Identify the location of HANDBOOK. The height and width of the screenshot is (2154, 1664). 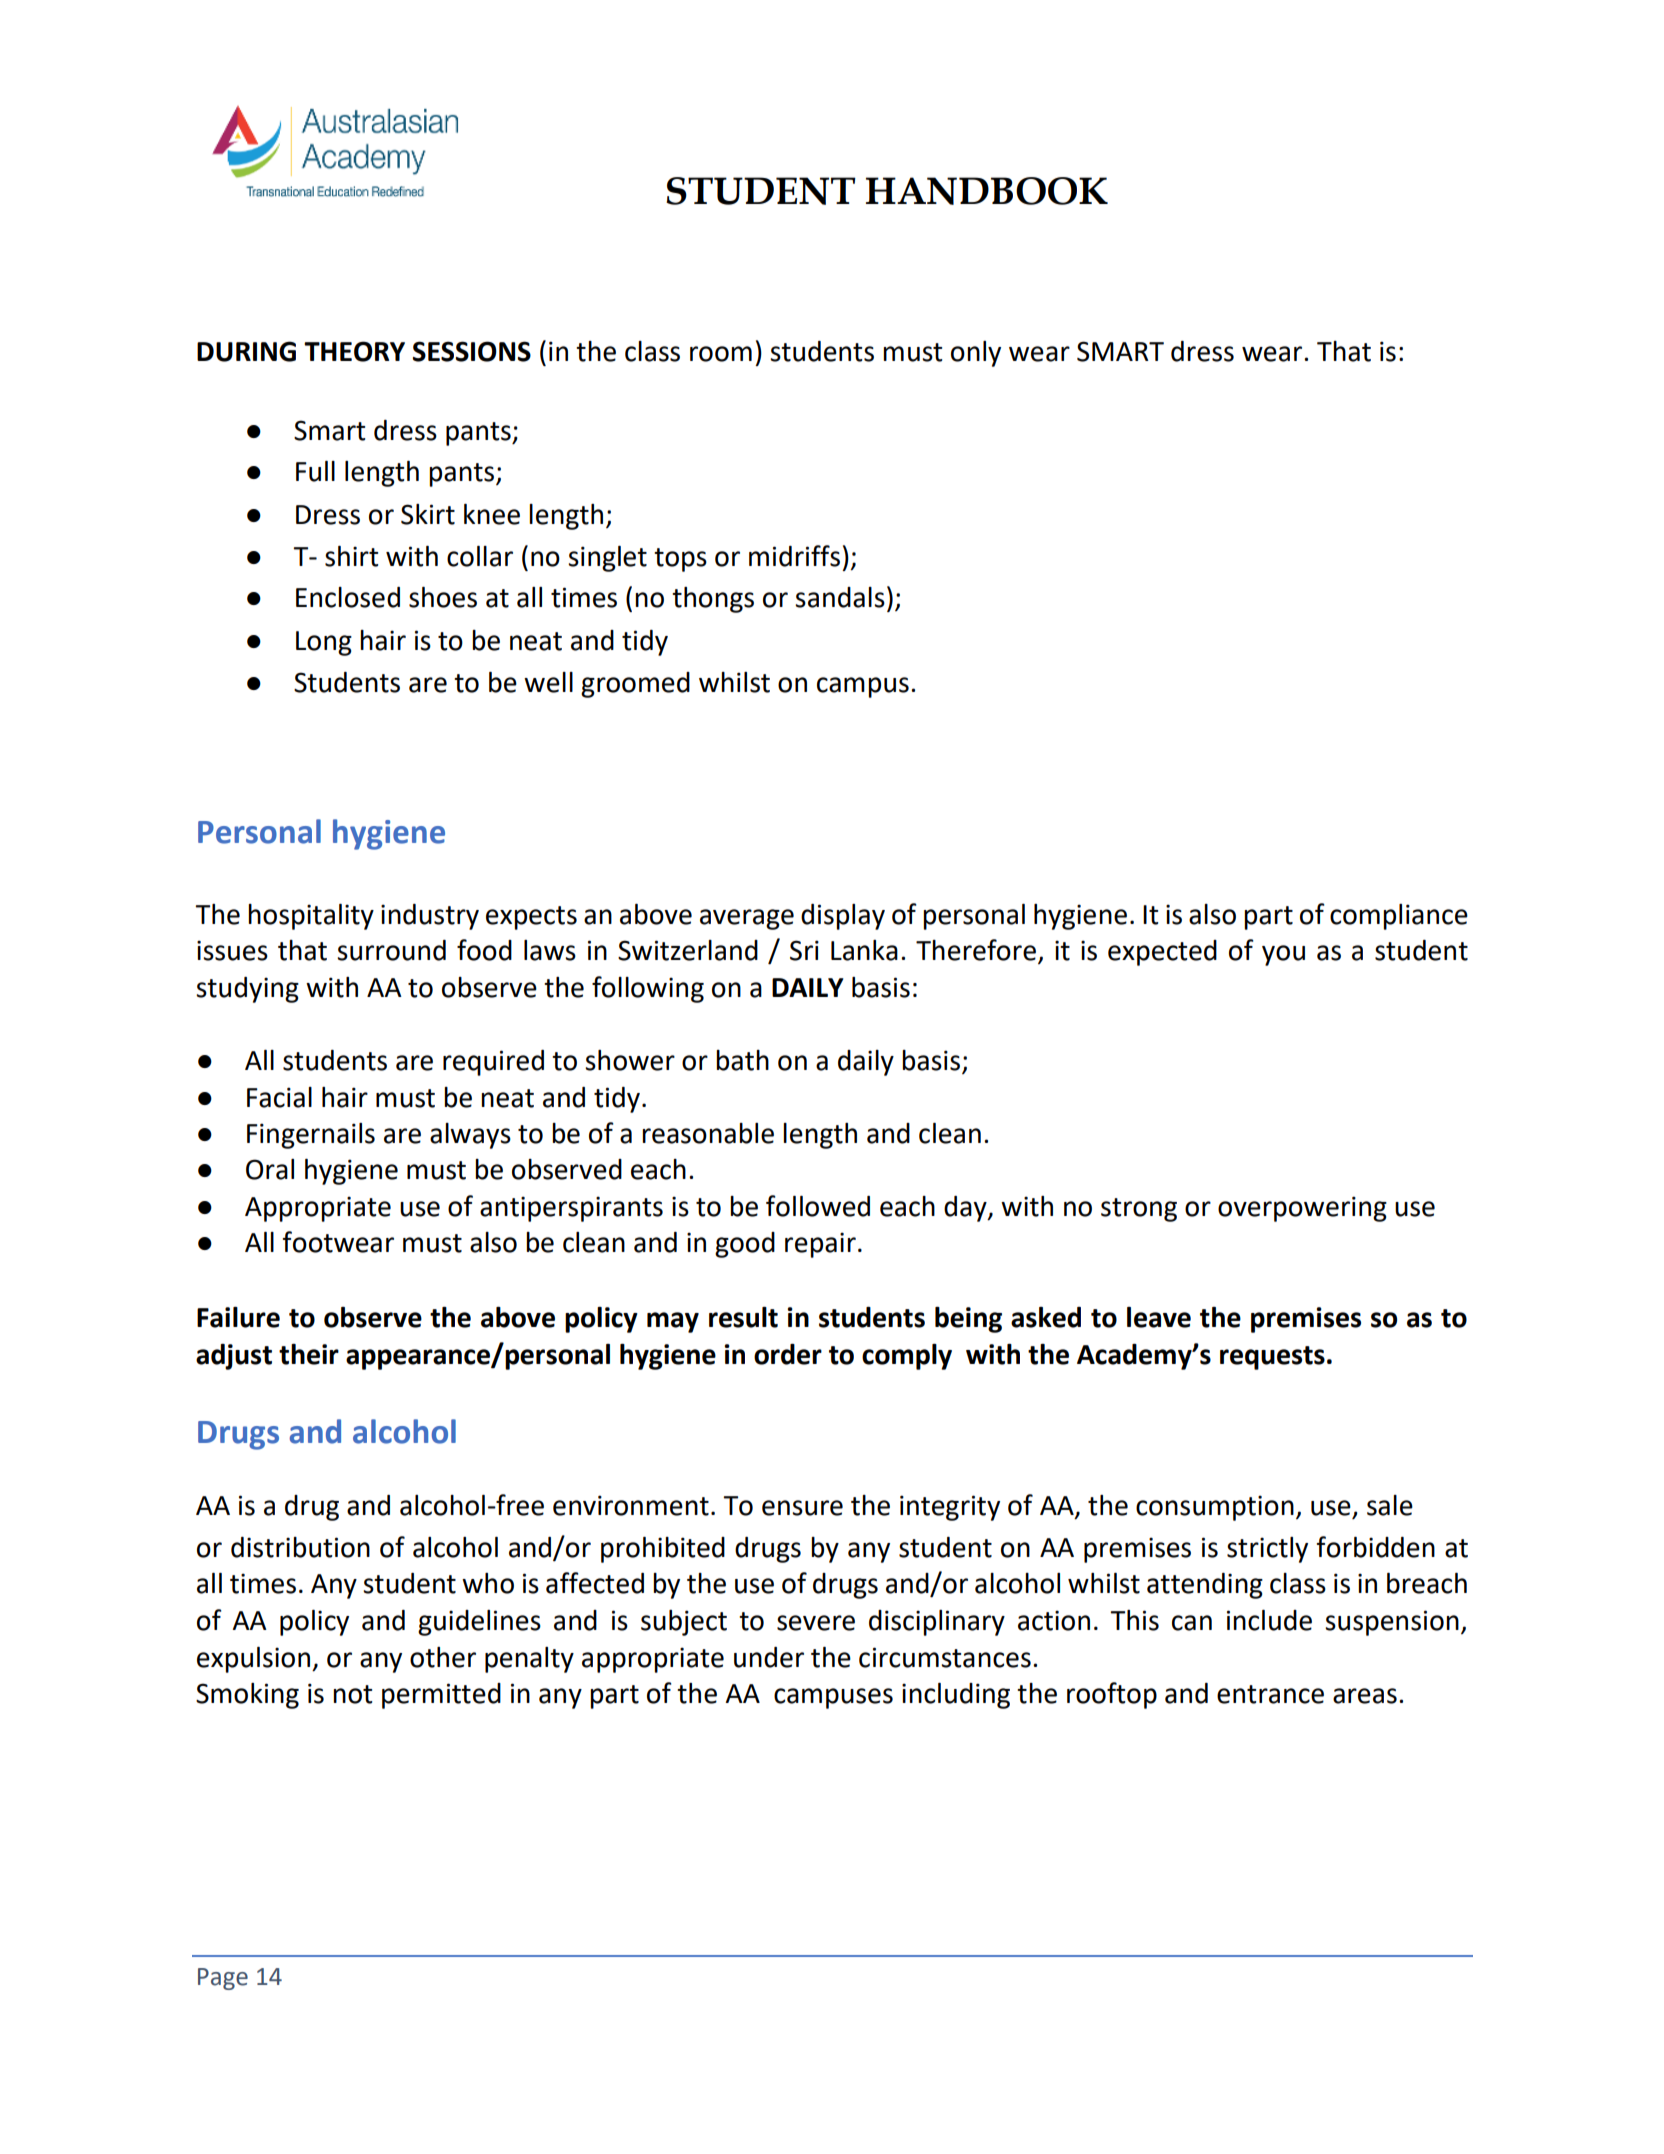
(987, 191).
